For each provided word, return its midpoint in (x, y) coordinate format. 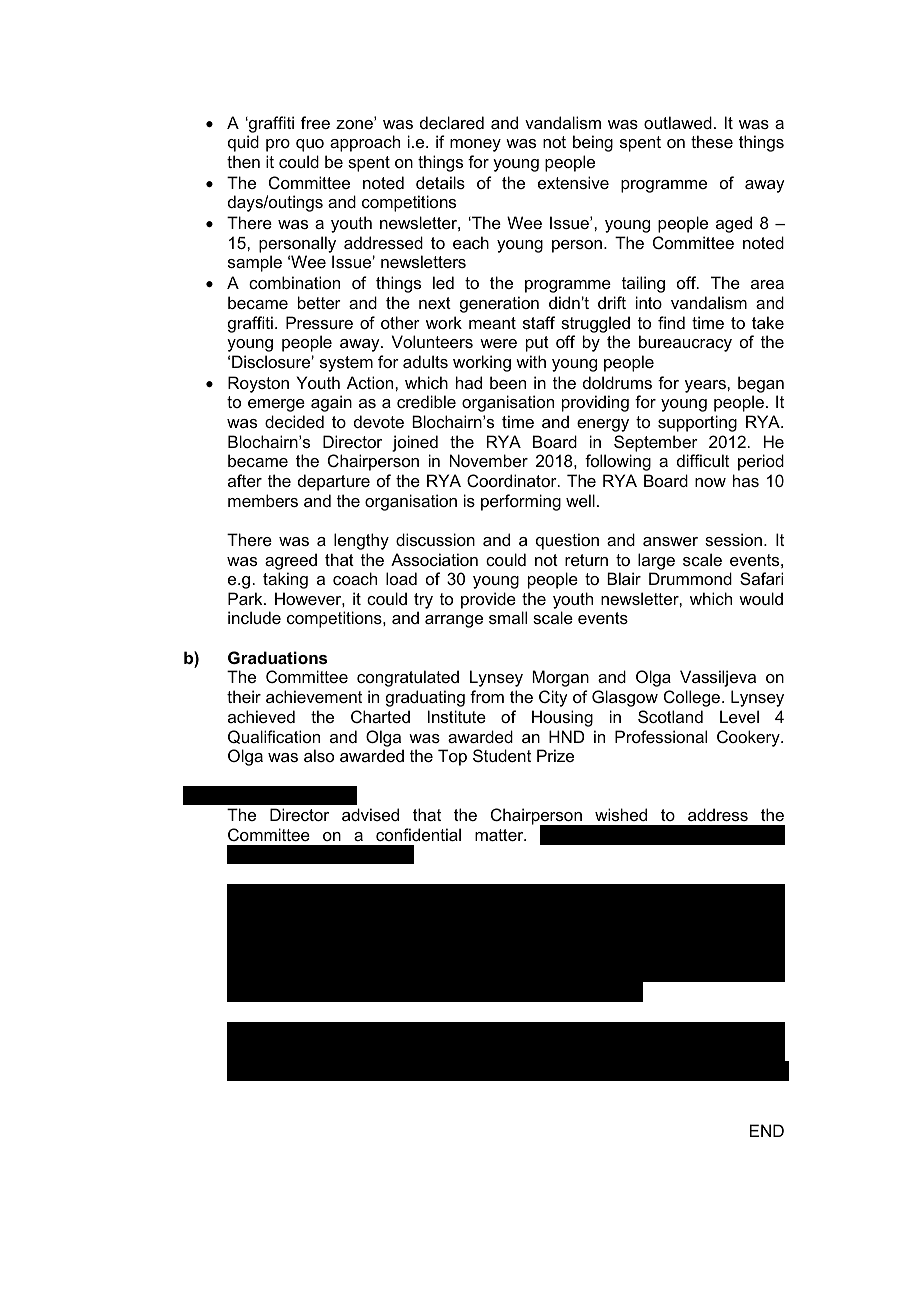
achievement (314, 696)
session (733, 539)
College (693, 698)
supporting (697, 423)
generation (499, 304)
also (319, 755)
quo (310, 145)
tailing (643, 284)
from (487, 696)
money (475, 145)
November (489, 460)
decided (294, 421)
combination (294, 282)
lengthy (361, 541)
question (567, 541)
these (712, 141)
